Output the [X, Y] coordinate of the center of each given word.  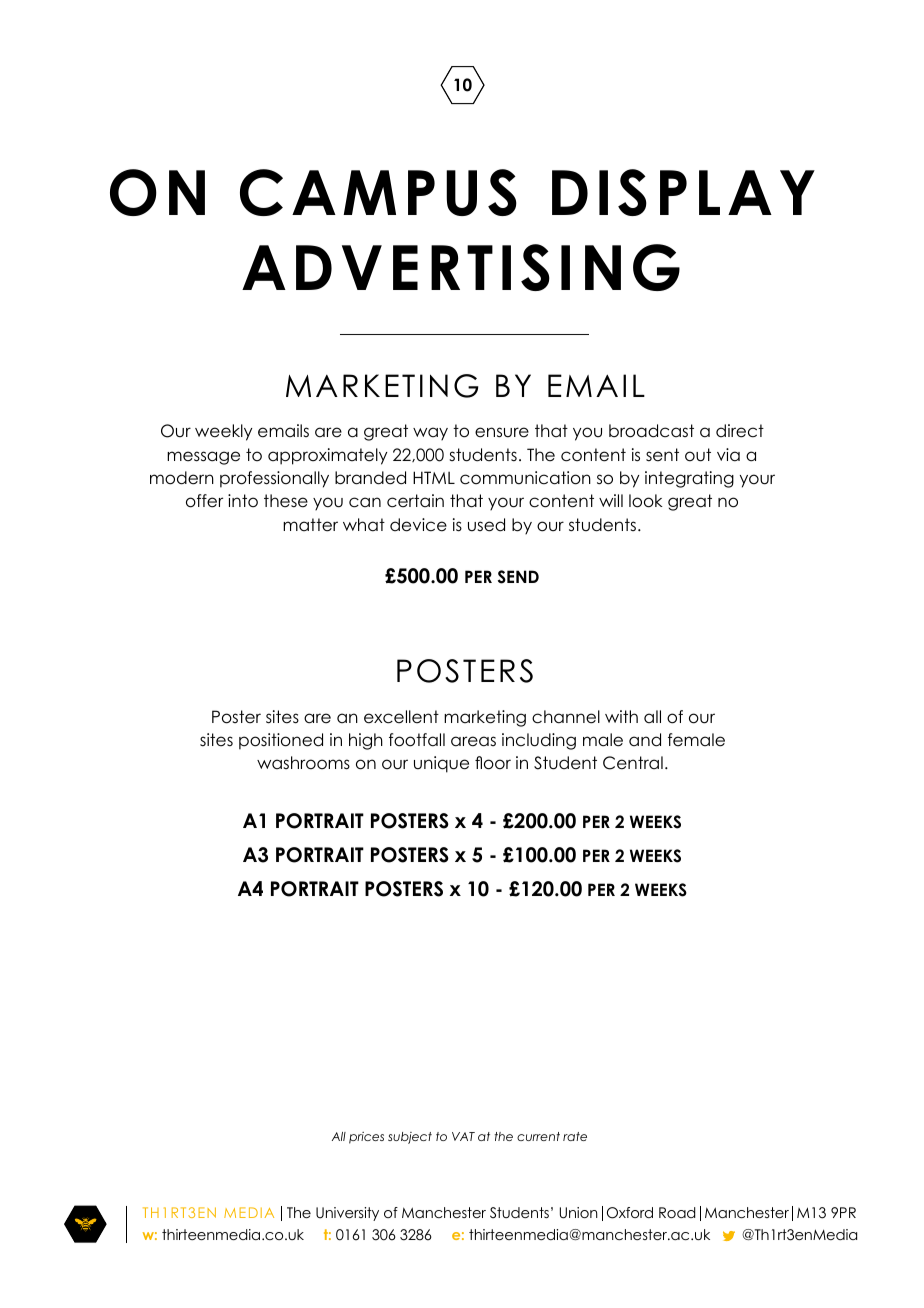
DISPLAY [683, 192]
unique [441, 764]
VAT [463, 1136]
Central [633, 763]
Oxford [630, 1213]
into [243, 501]
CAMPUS [378, 192]
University [347, 1214]
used [486, 525]
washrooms [303, 763]
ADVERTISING [461, 267]
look [646, 501]
